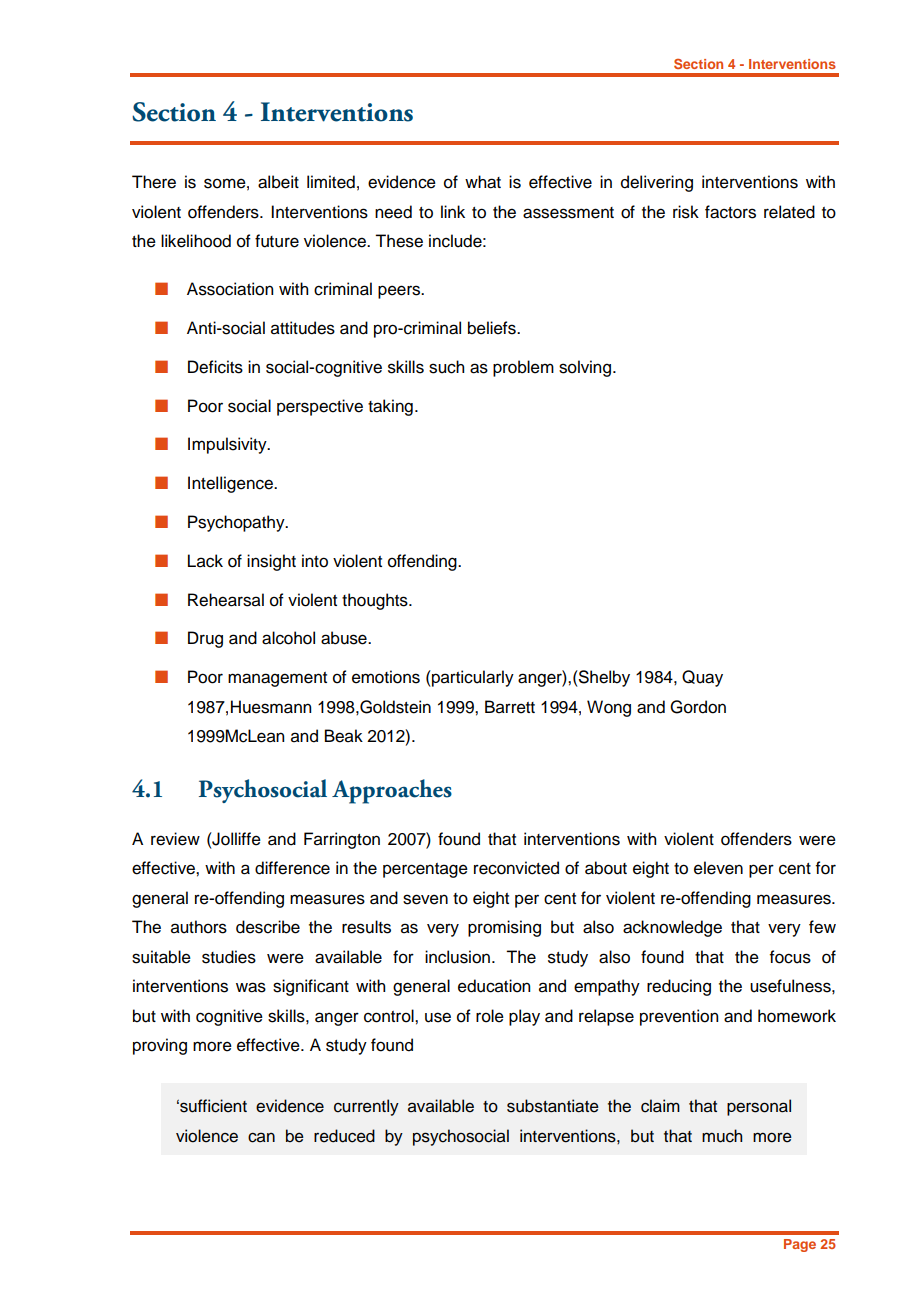 The width and height of the image is (924, 1308). I want to click on Gordon, so click(698, 707).
